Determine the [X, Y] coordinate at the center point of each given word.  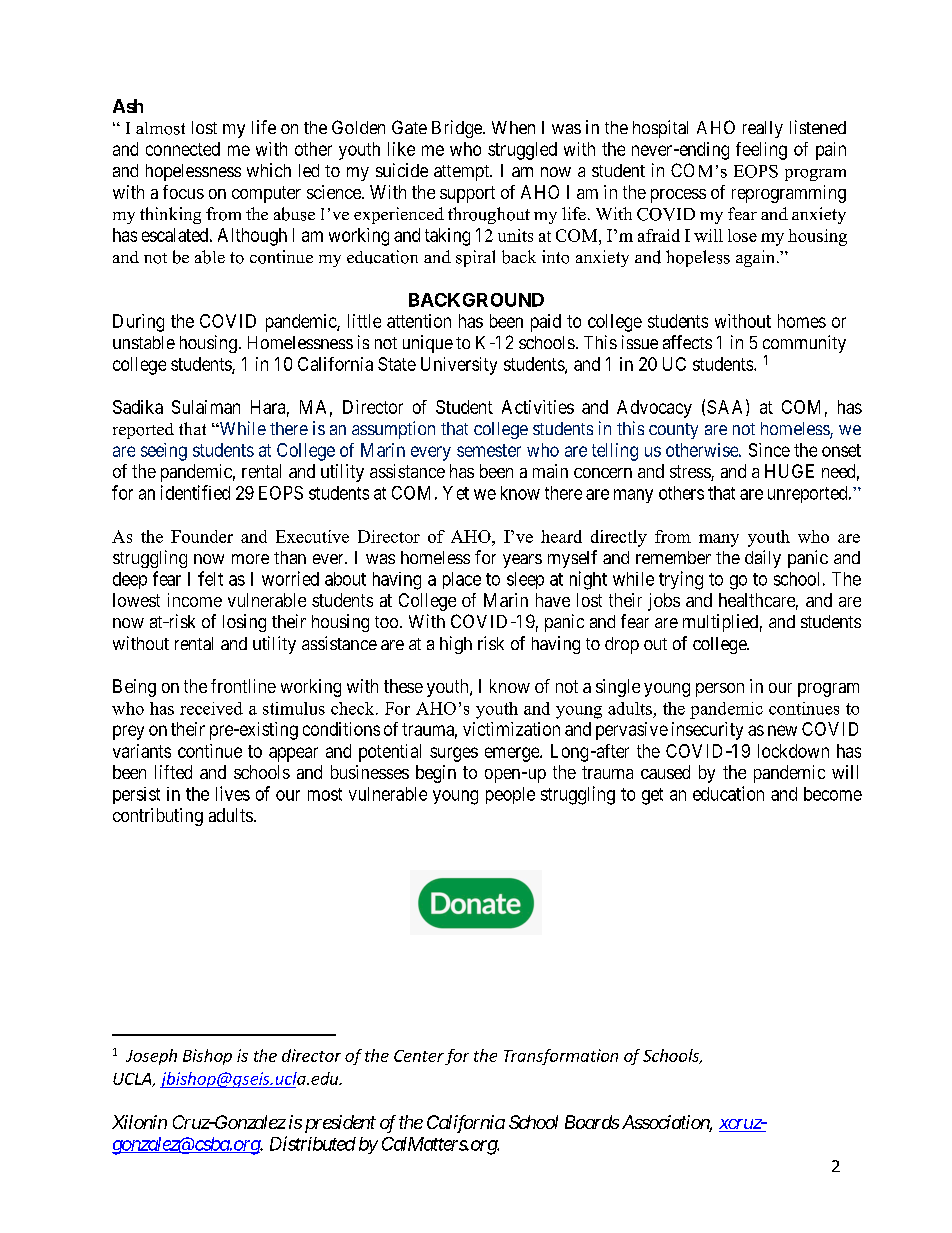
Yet [456, 493]
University [459, 366]
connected [183, 149]
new [782, 730]
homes [802, 321]
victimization [511, 729]
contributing [158, 817]
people [510, 795]
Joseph [151, 1057]
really [763, 129]
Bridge [458, 129]
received [211, 708]
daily [763, 559]
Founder [202, 536]
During [138, 323]
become [833, 794]
